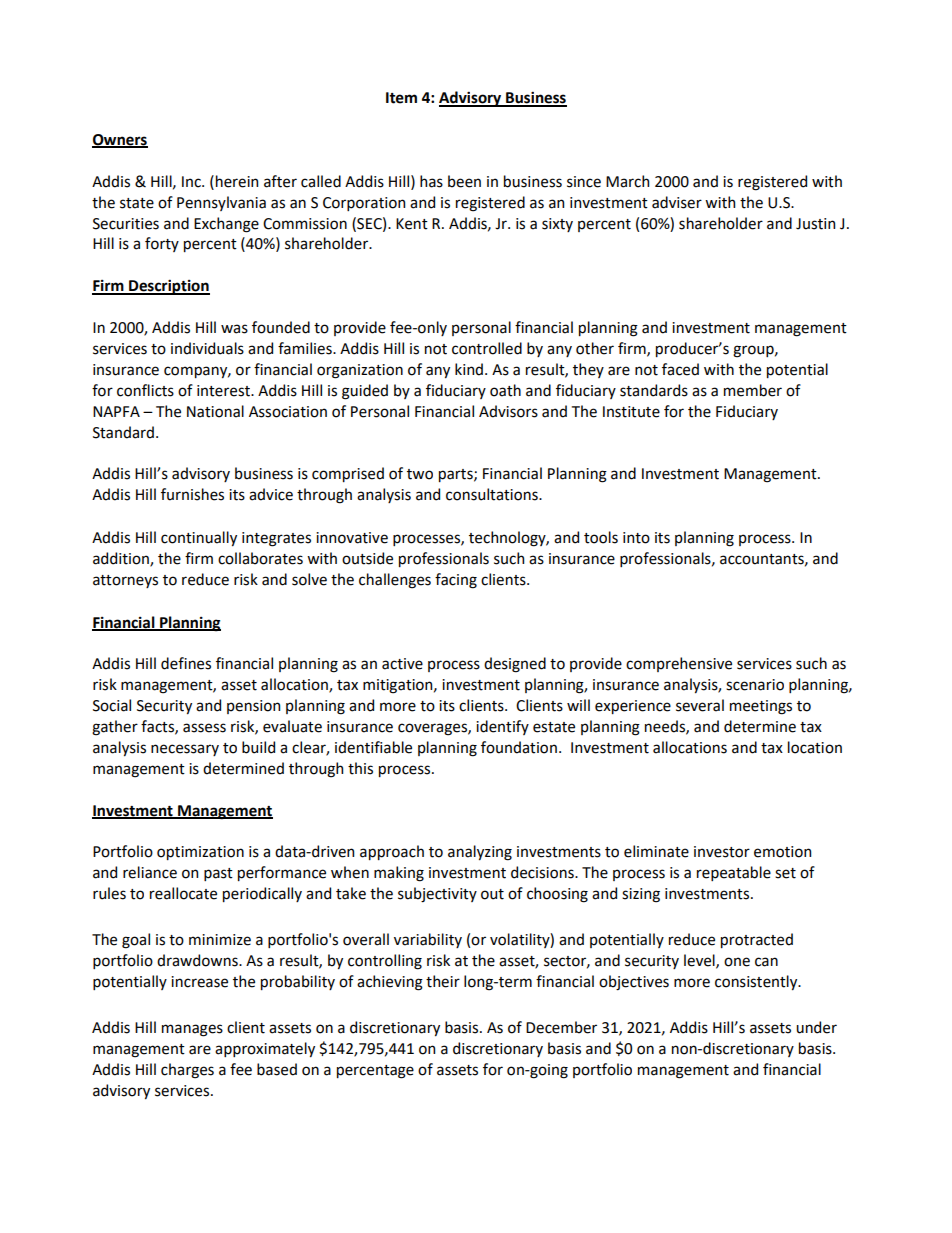  I want to click on meetings, so click(761, 707).
